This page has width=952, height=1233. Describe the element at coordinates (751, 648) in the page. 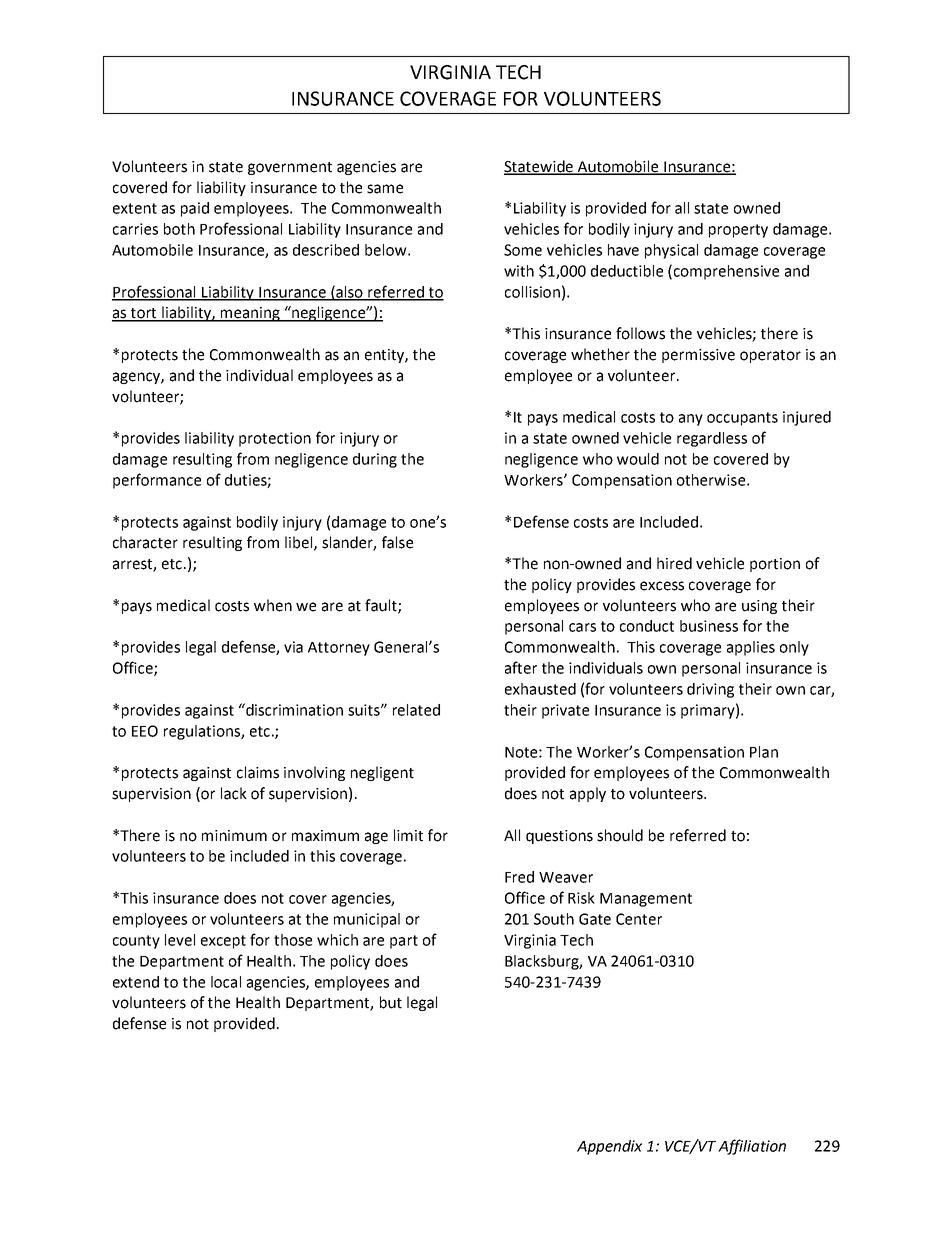

I see `applies` at that location.
